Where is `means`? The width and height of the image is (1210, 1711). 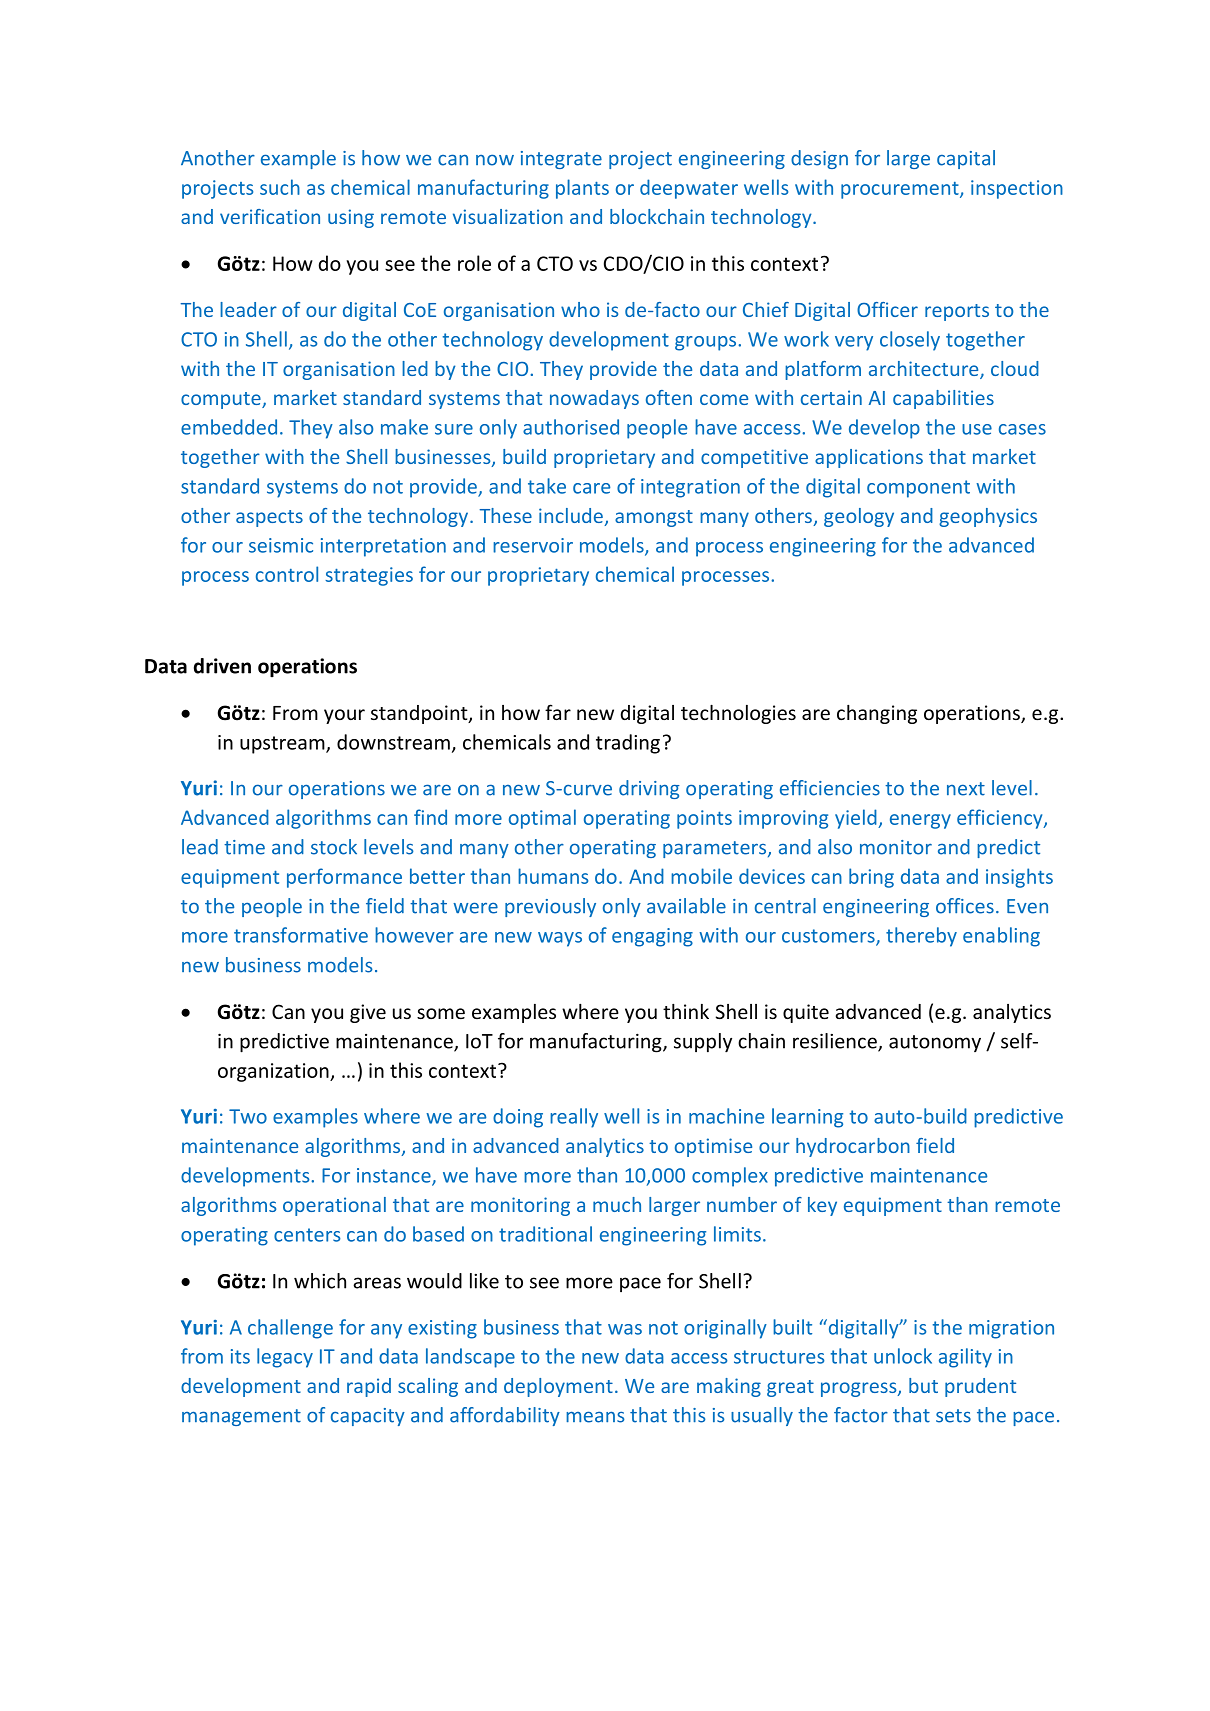 means is located at coordinates (595, 1417).
